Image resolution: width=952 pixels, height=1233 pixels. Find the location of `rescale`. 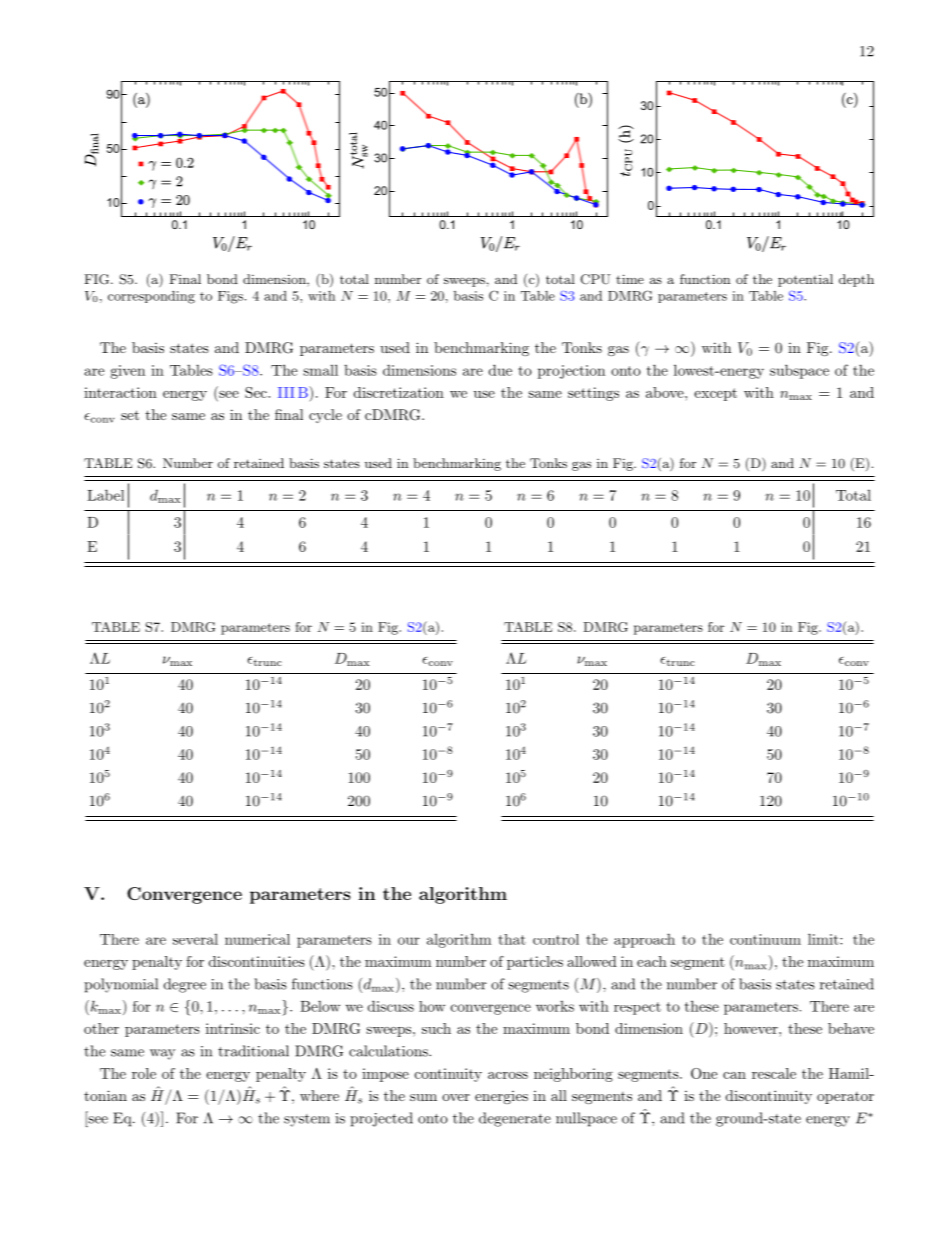

rescale is located at coordinates (774, 1073).
